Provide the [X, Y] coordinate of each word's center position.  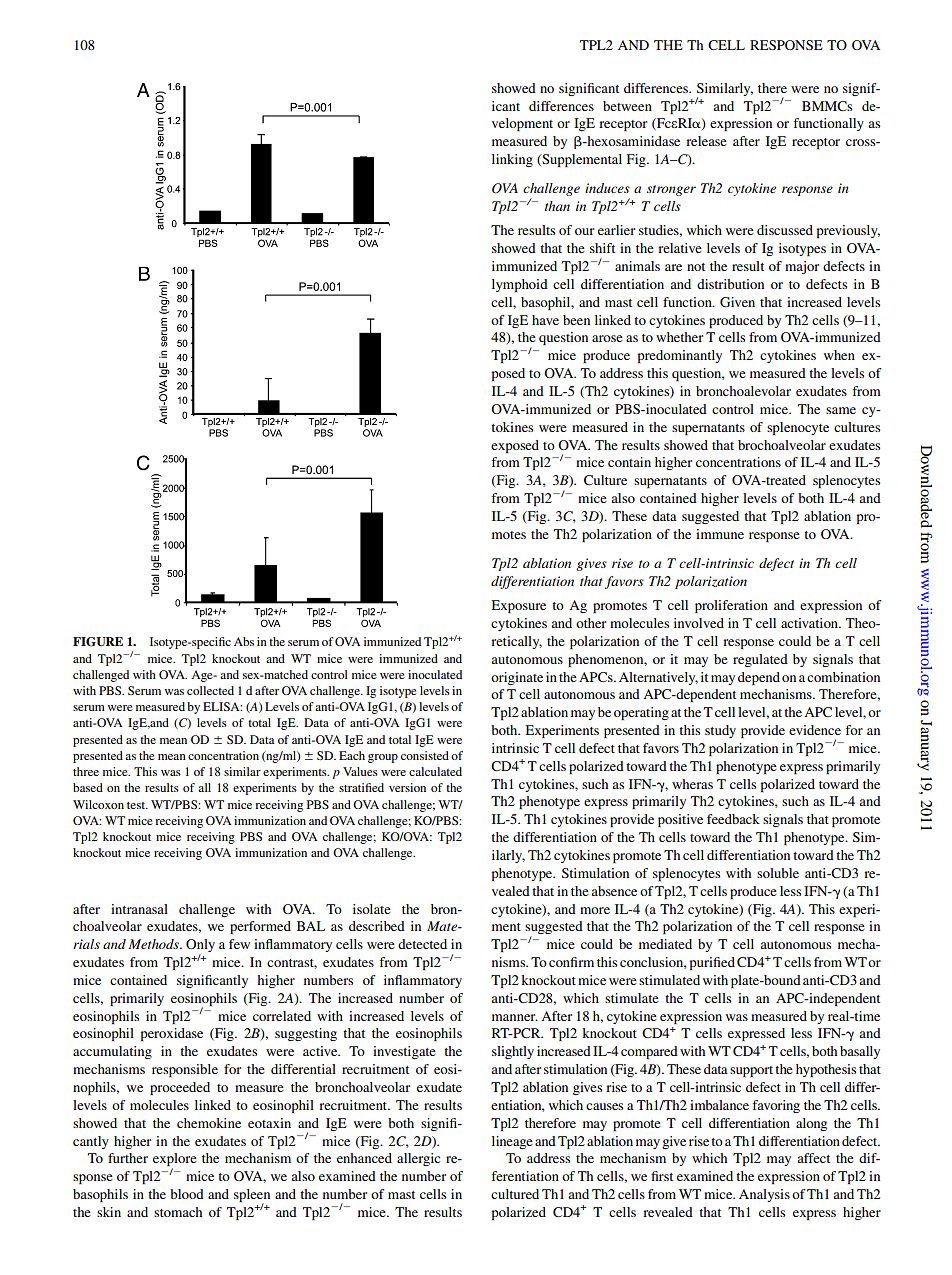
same [841, 410]
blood [187, 1194]
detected [422, 944]
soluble [778, 873]
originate [517, 678]
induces [607, 188]
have [545, 320]
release [706, 141]
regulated [760, 660]
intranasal [139, 909]
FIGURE [98, 642]
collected [210, 690]
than [557, 206]
